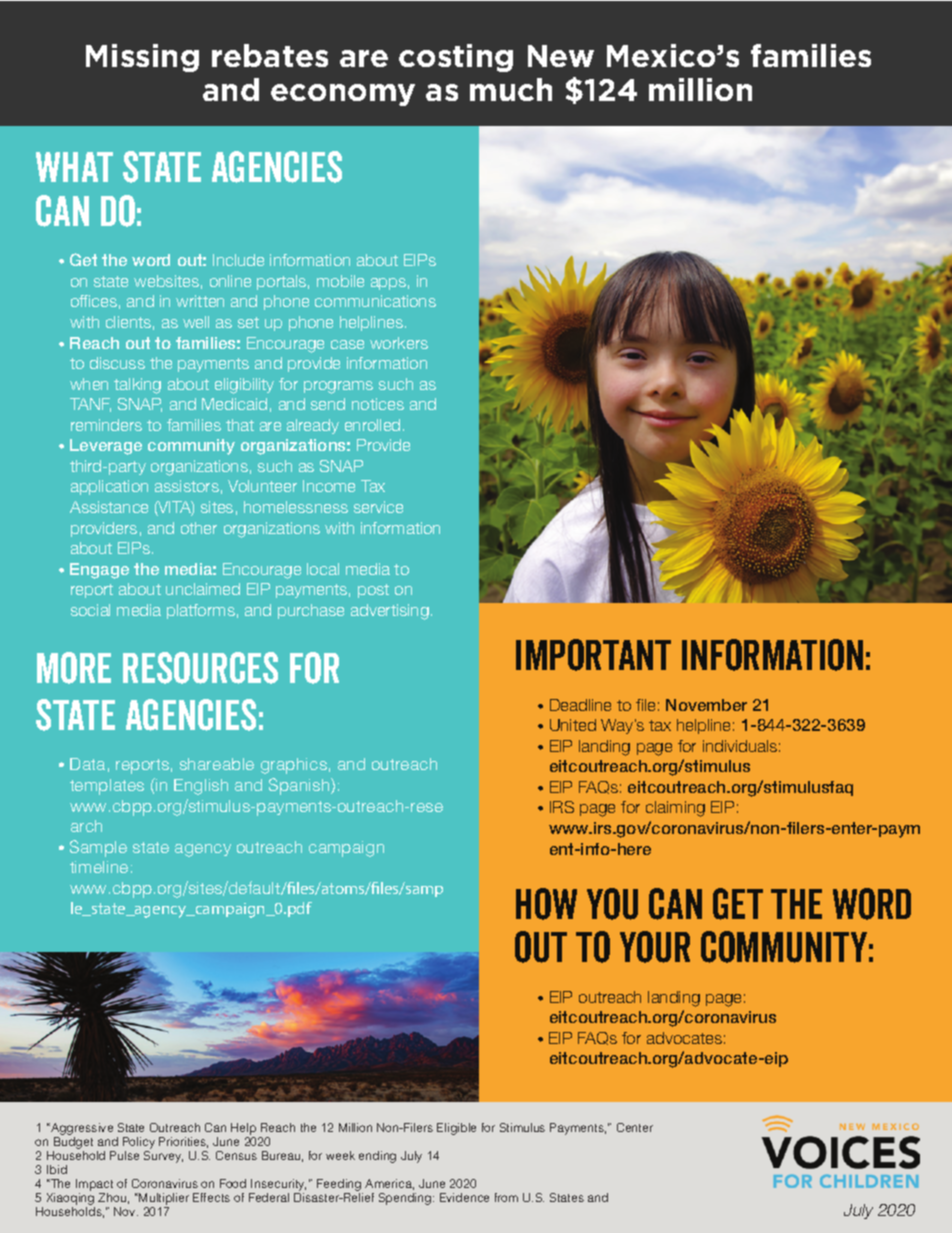 This screenshot has width=952, height=1233. I want to click on enrolled, so click(372, 425).
